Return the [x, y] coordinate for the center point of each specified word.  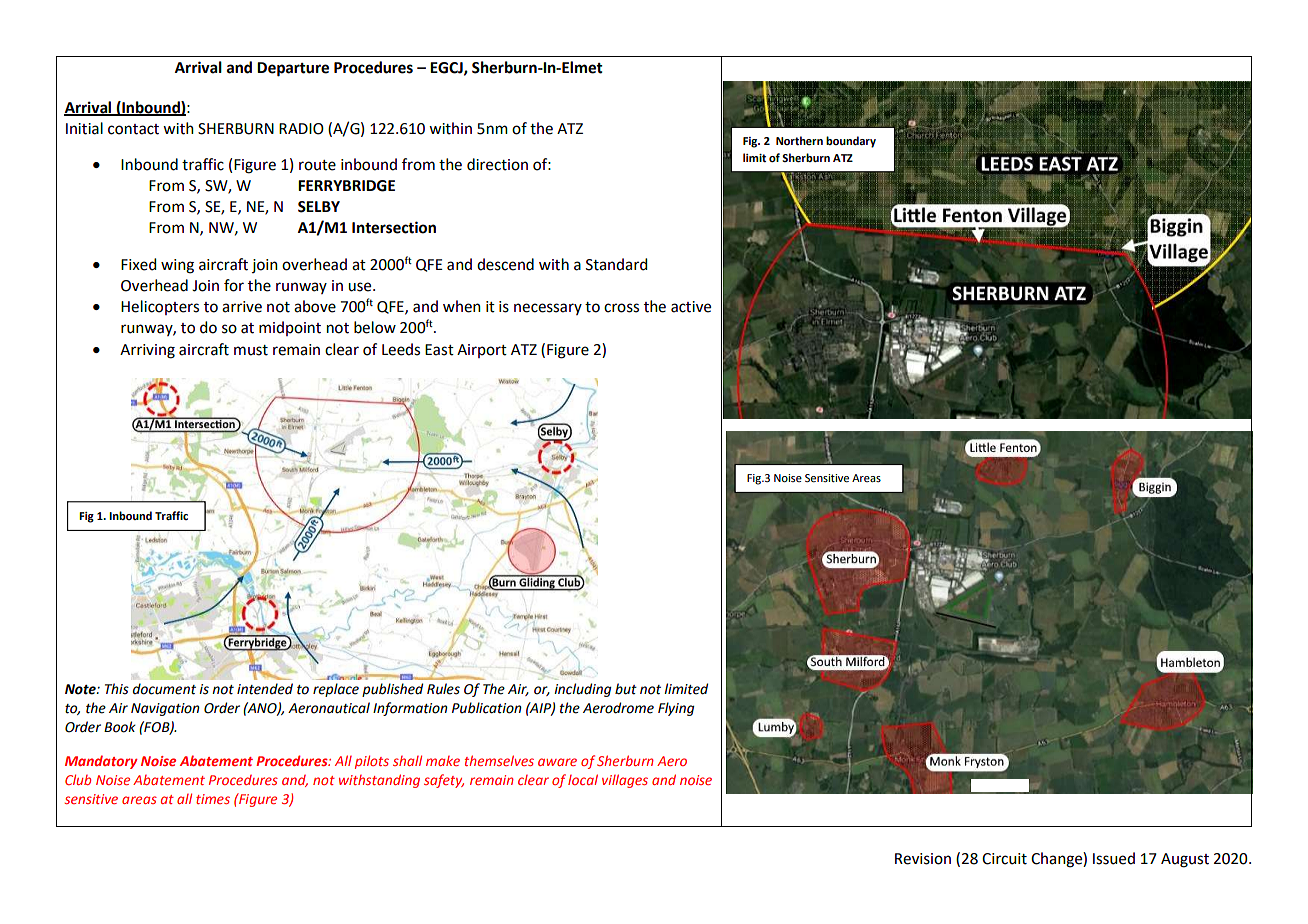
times [213, 799]
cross [621, 308]
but [626, 689]
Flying [676, 709]
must [251, 350]
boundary [851, 142]
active [691, 307]
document [164, 689]
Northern [799, 140]
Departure [293, 69]
